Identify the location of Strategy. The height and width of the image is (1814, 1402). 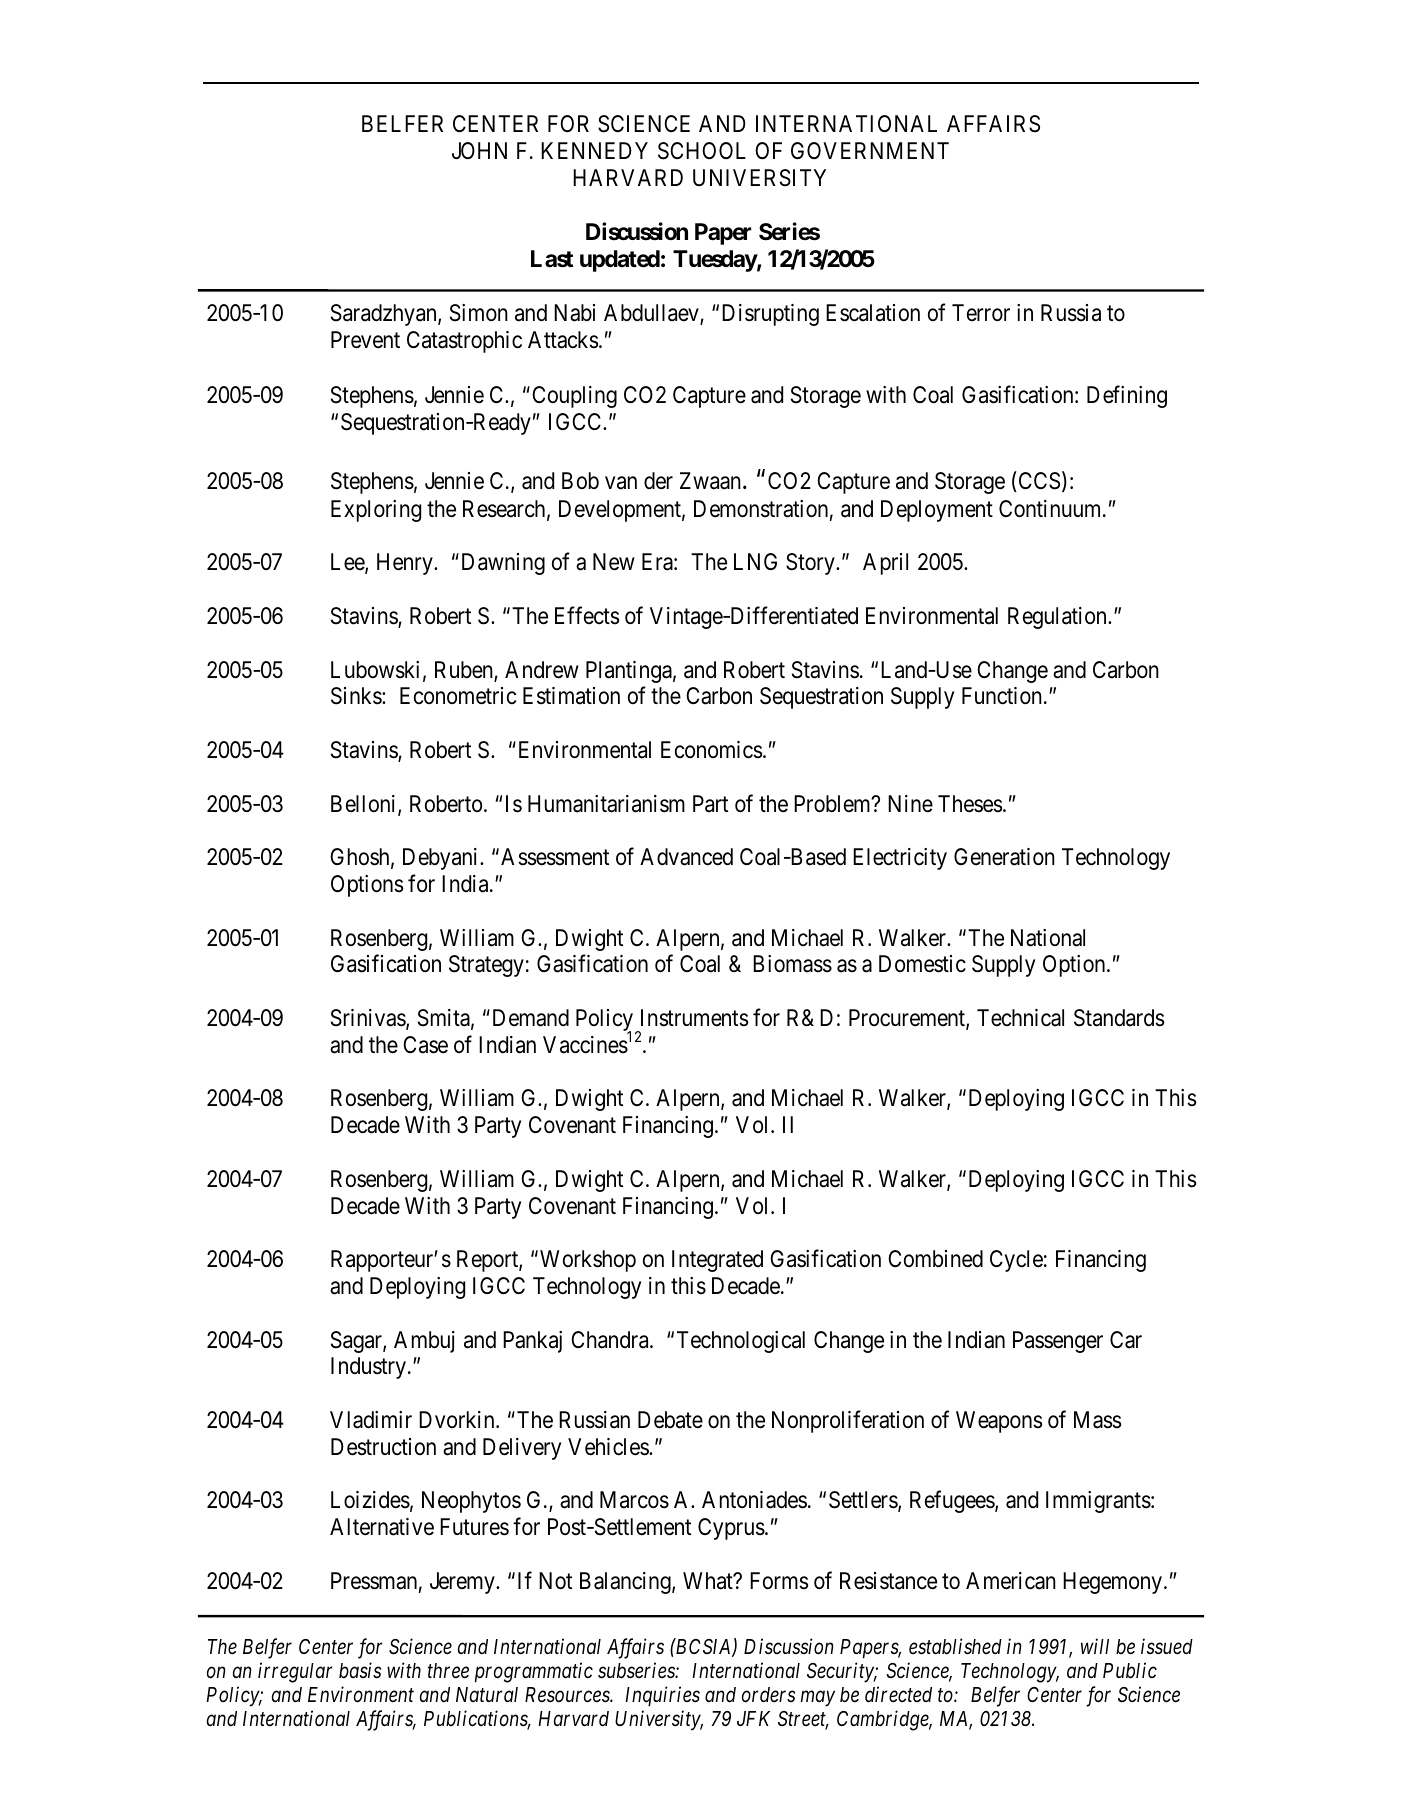
(486, 966).
